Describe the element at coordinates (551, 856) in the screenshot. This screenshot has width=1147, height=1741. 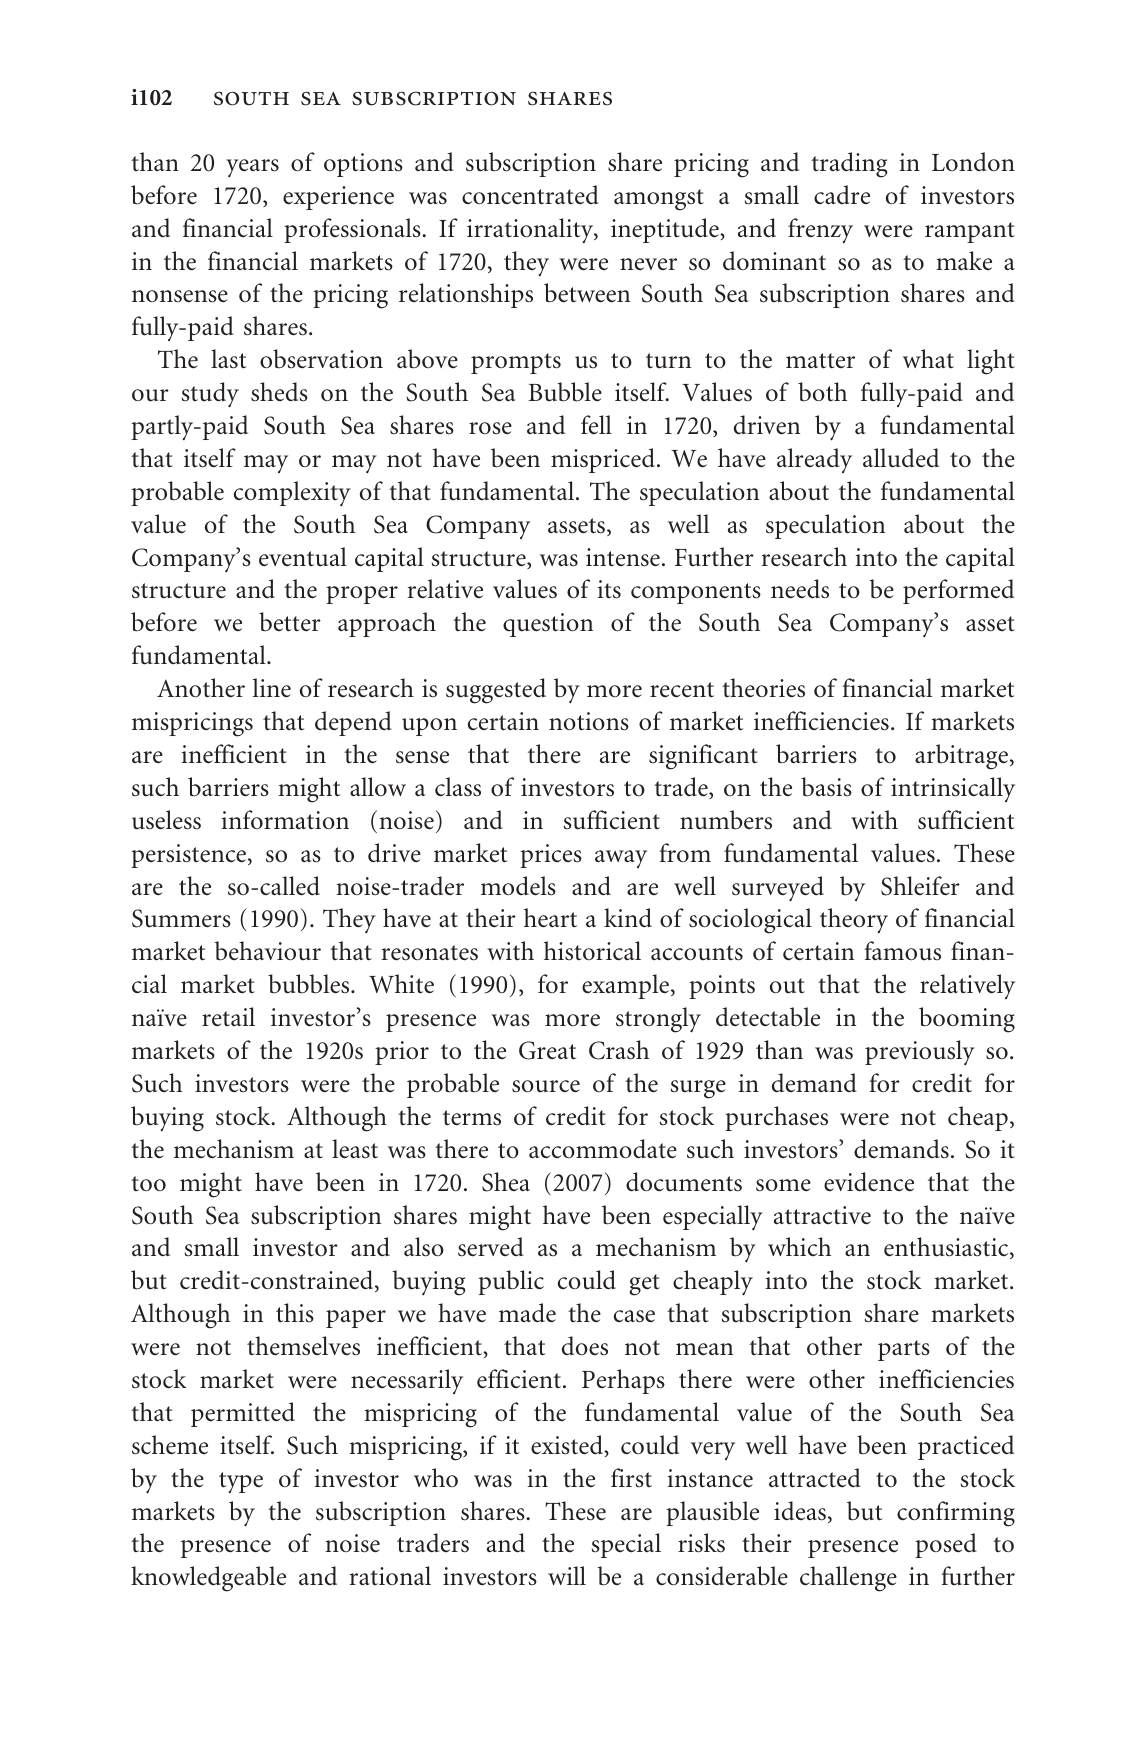
I see `prices` at that location.
